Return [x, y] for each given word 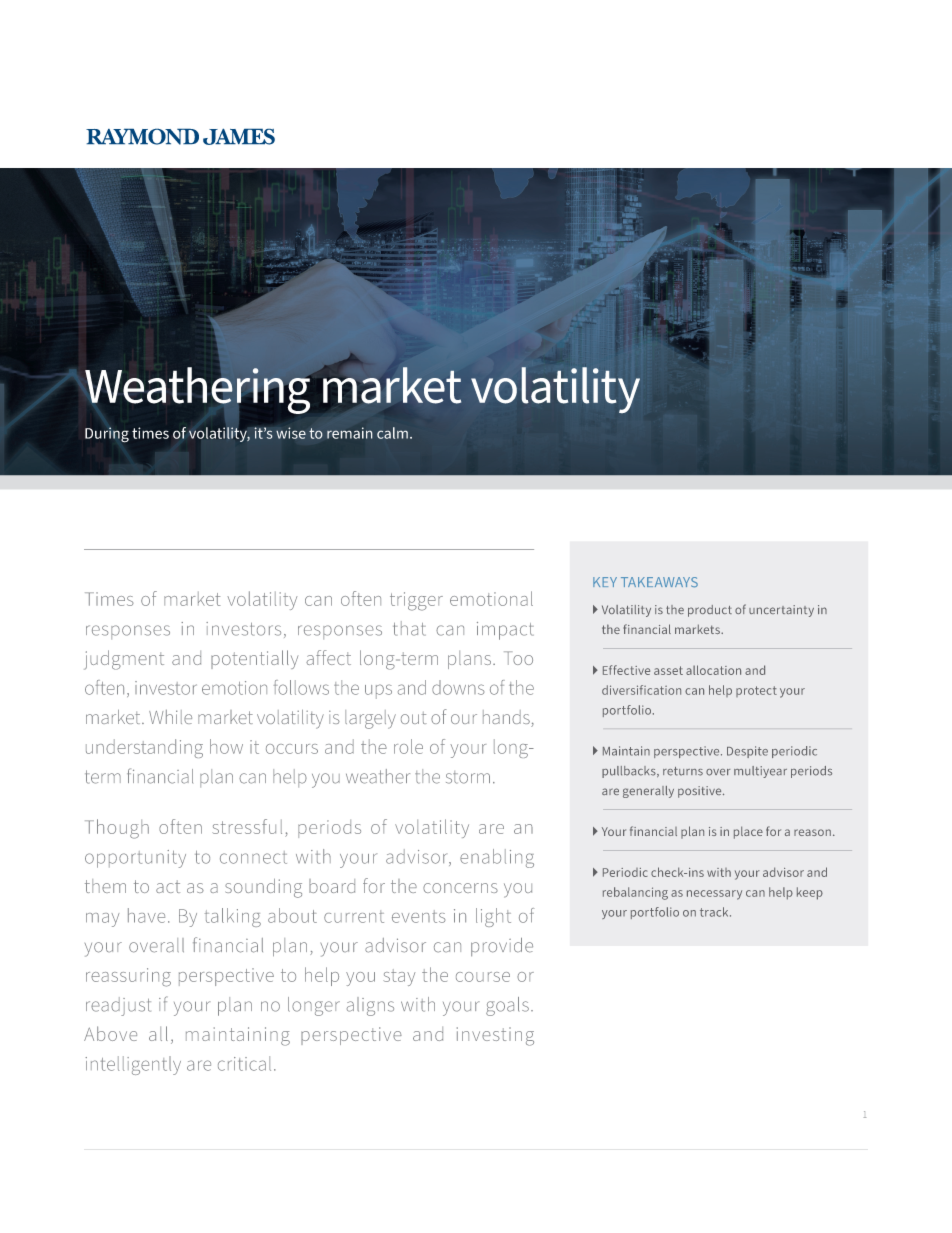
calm [392, 433]
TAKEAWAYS [659, 582]
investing [495, 1036]
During [107, 435]
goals [507, 1006]
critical [244, 1063]
